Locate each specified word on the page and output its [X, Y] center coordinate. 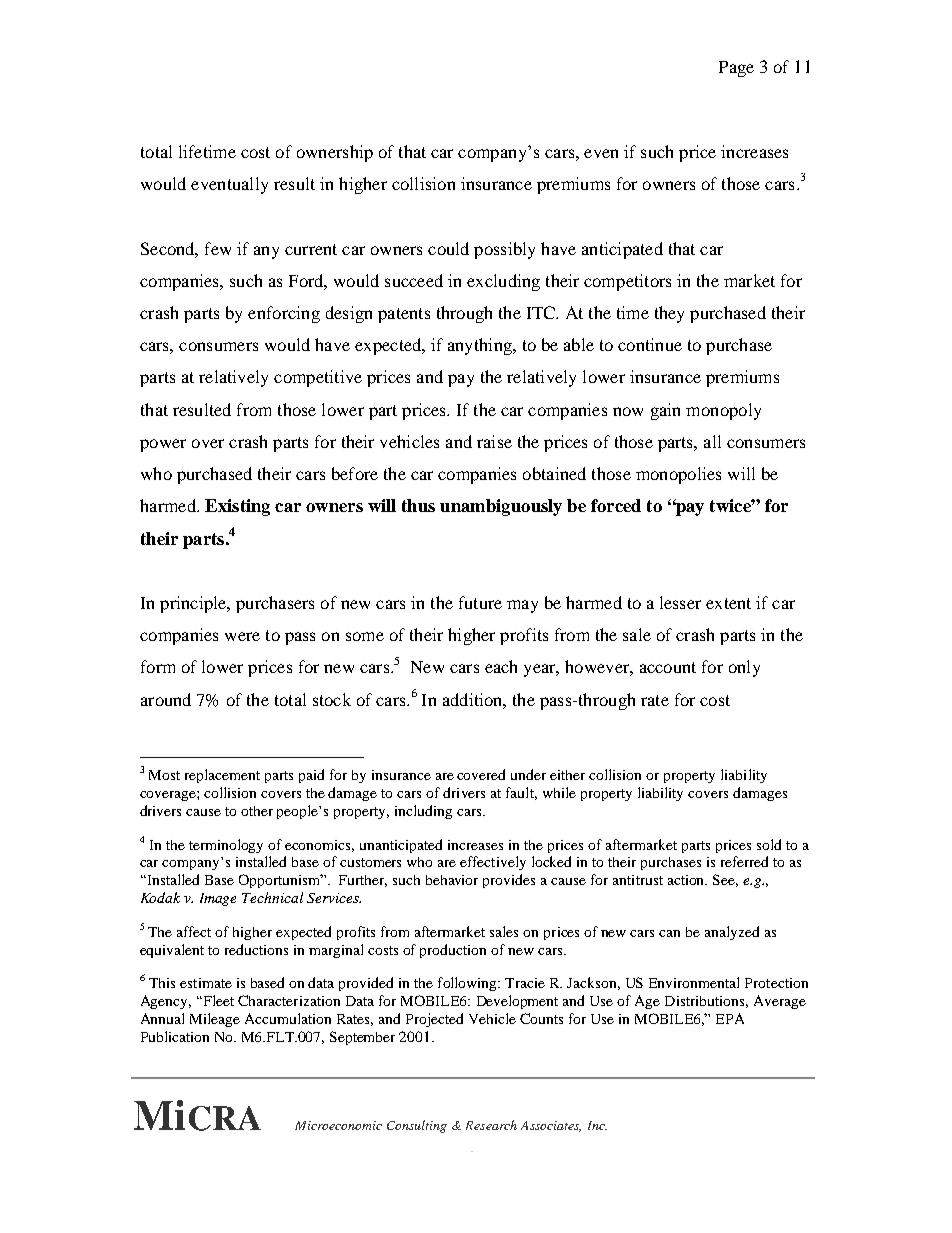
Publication [175, 1036]
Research [491, 1125]
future [480, 602]
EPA [730, 1018]
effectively [493, 863]
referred [744, 861]
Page [736, 69]
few [218, 248]
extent [728, 603]
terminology [226, 846]
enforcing [284, 314]
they [669, 314]
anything [481, 346]
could [448, 248]
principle [194, 604]
